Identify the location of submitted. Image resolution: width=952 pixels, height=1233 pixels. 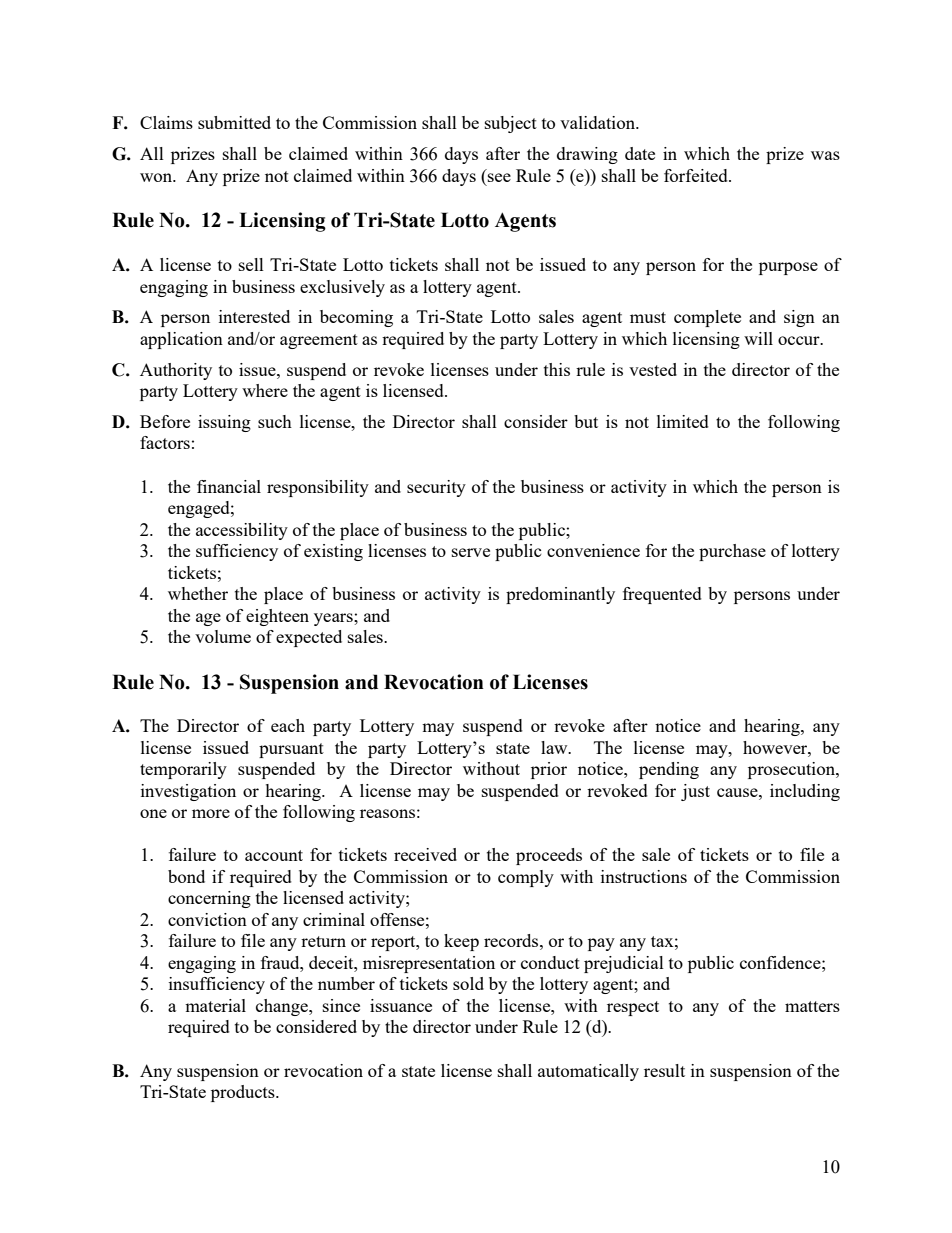
(234, 122).
